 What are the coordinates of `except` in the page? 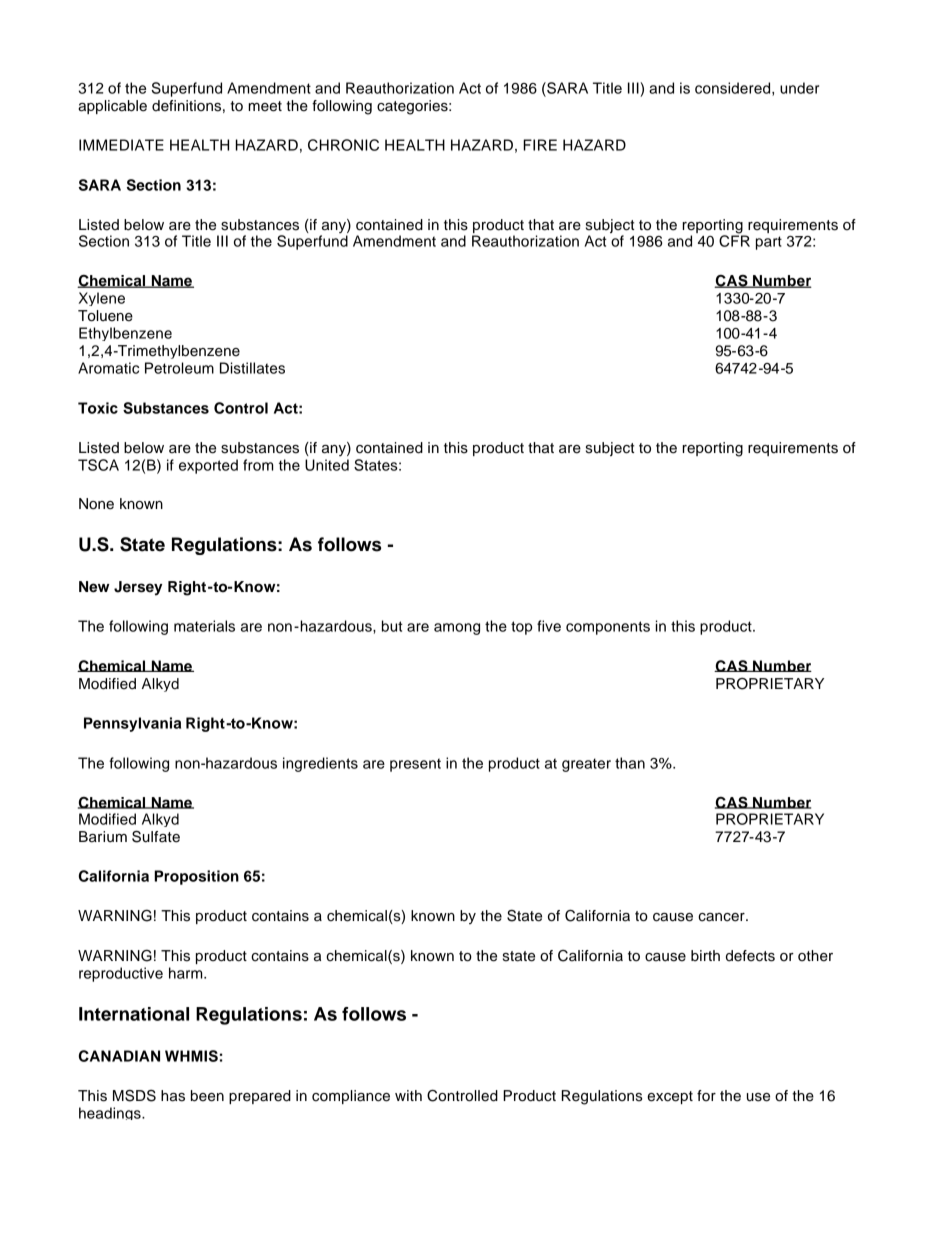 It's located at (670, 1097).
